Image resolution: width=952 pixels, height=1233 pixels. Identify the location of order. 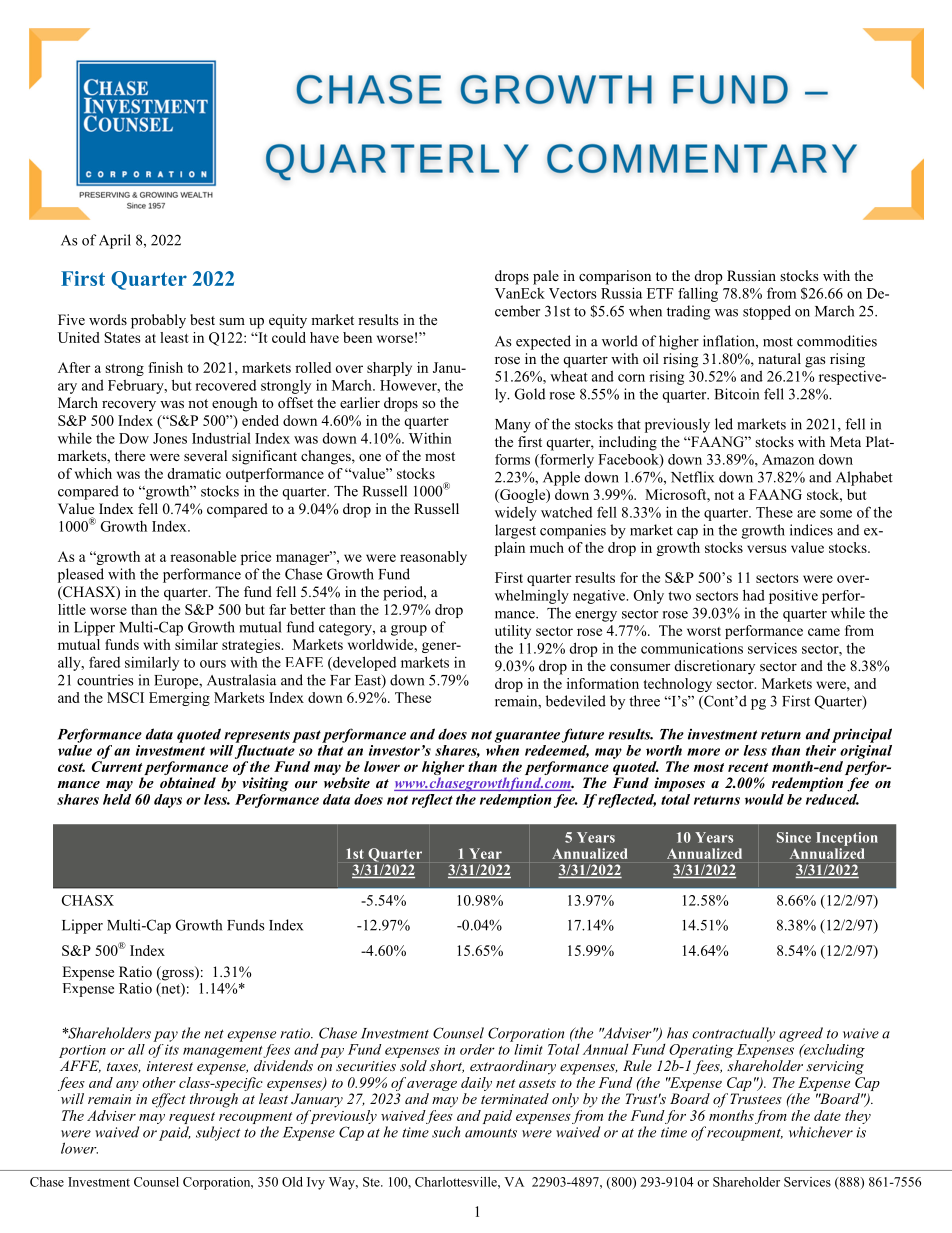
(477, 1049).
